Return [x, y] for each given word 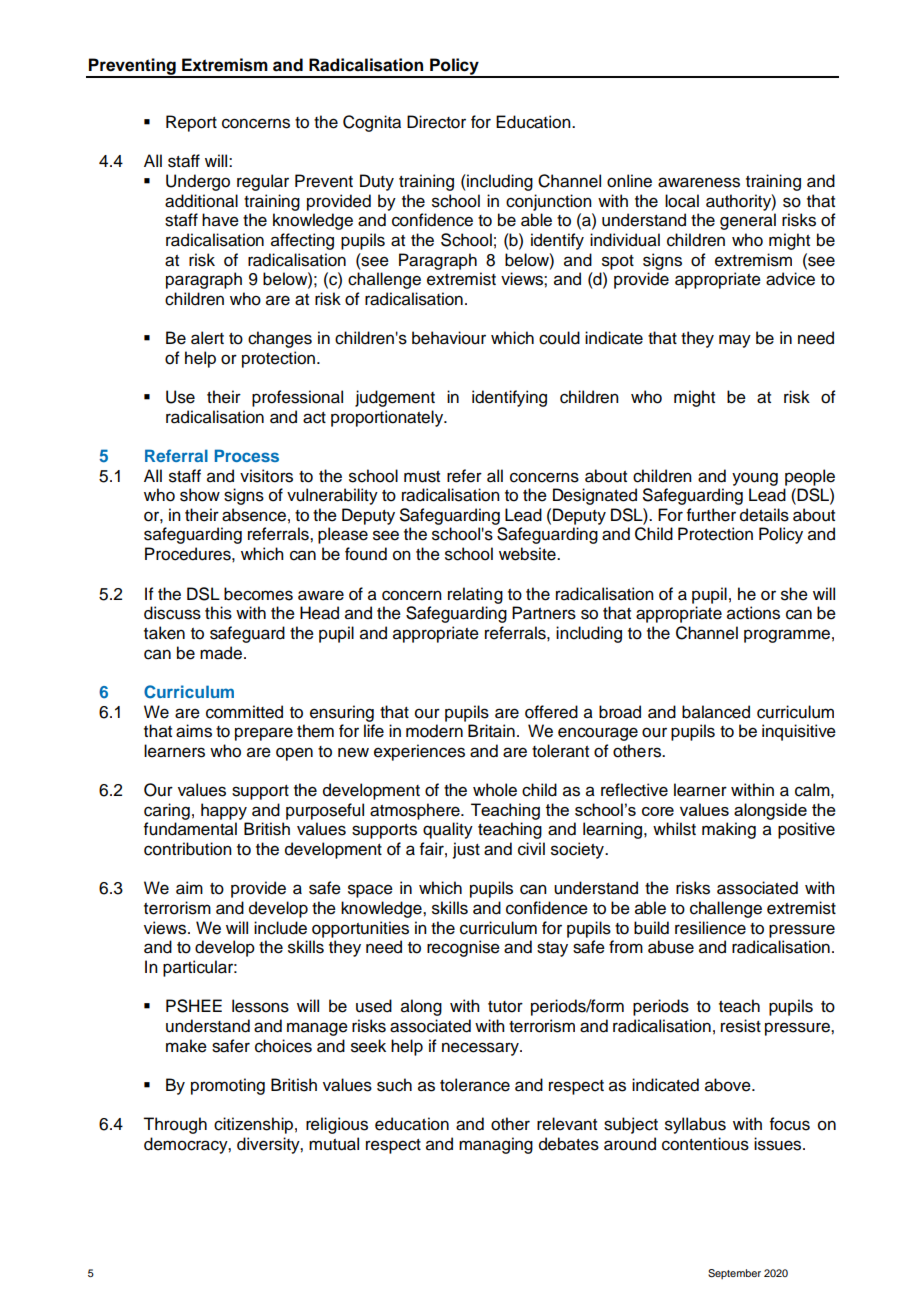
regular [263, 182]
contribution [188, 849]
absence [254, 515]
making [729, 830]
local [682, 201]
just [466, 850]
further [711, 515]
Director [436, 122]
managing [496, 1145]
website [528, 554]
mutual [334, 1144]
